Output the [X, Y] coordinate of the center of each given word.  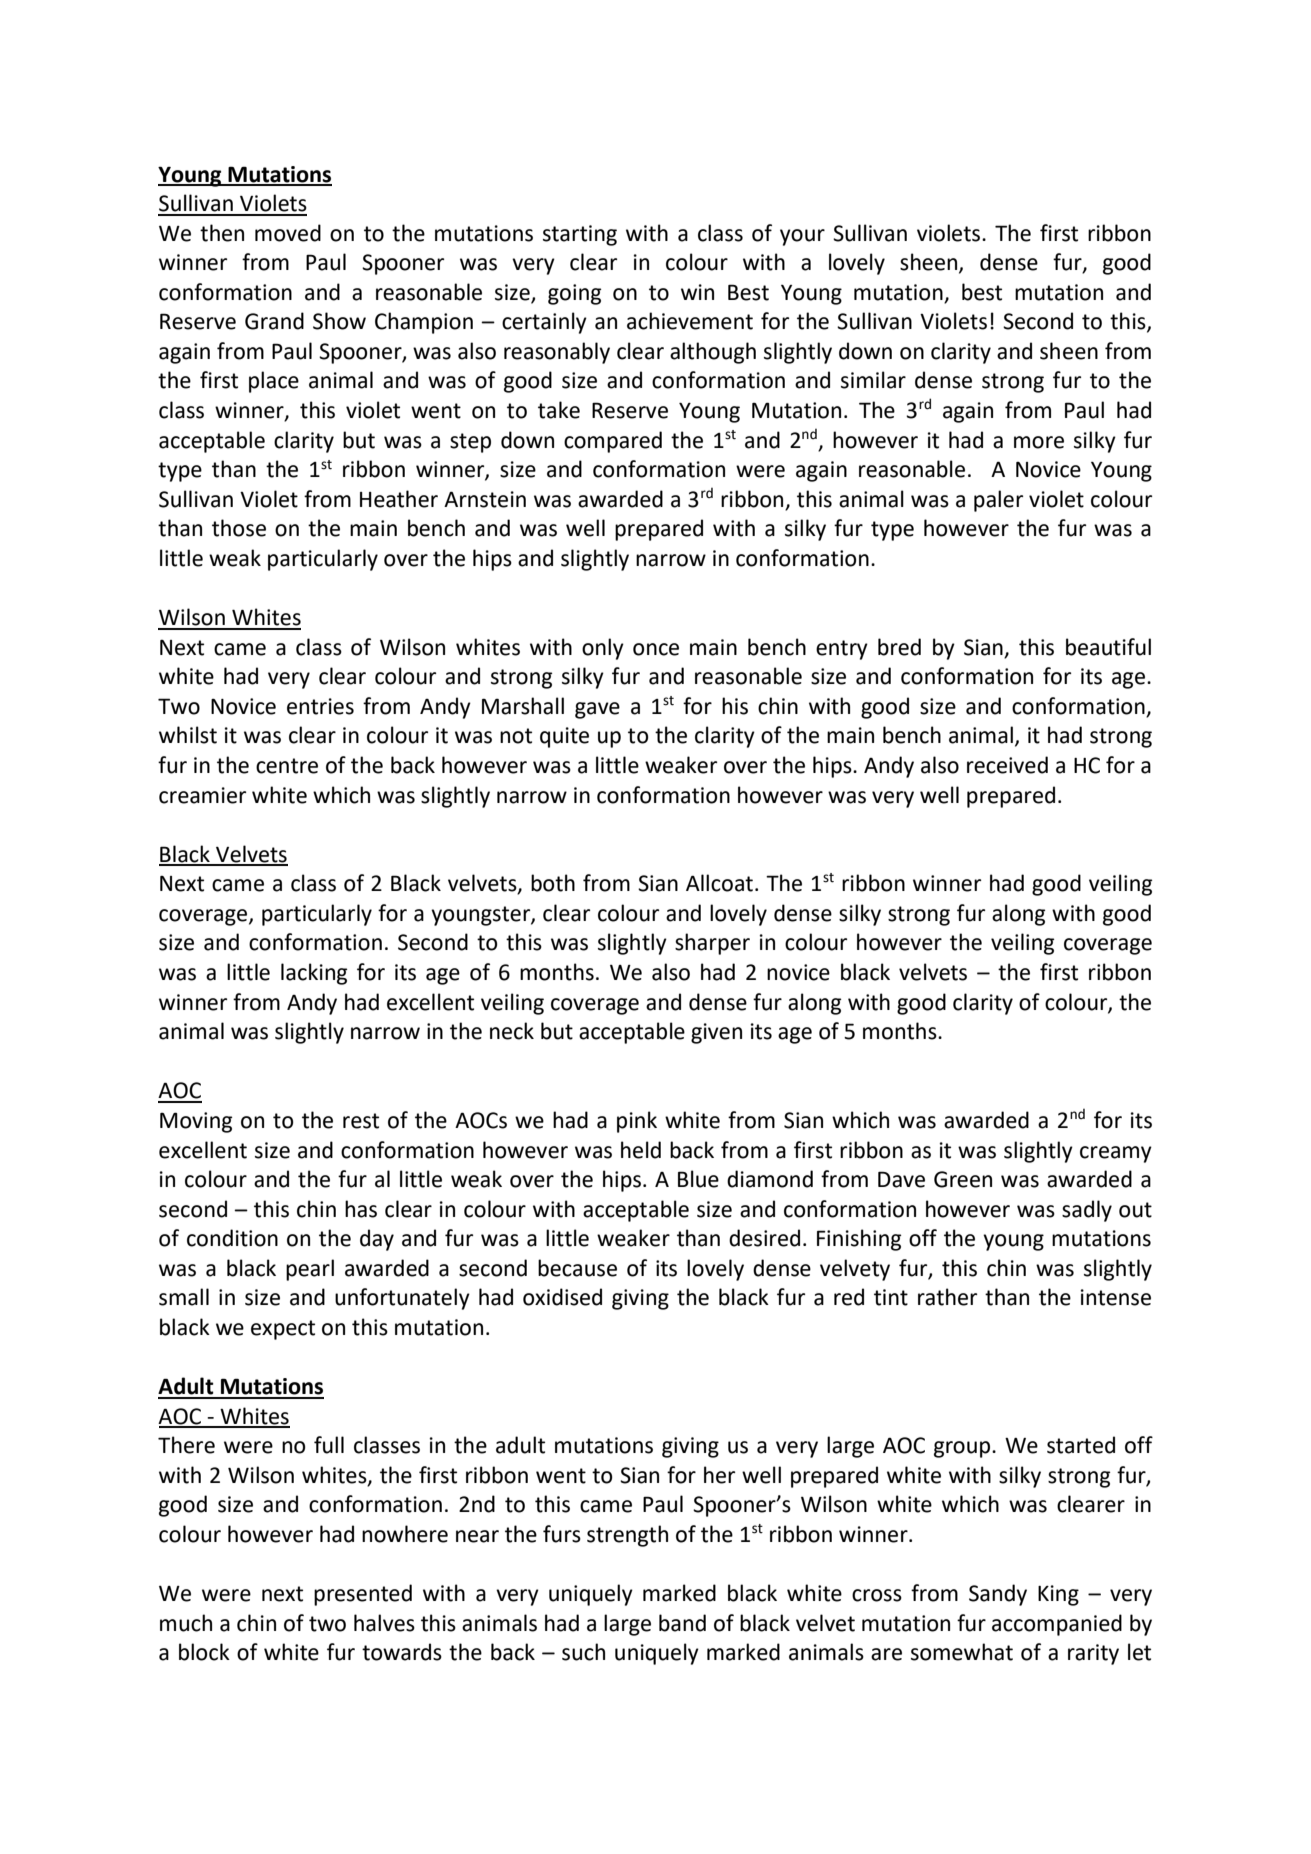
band [682, 1623]
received [1007, 765]
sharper [712, 944]
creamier [202, 795]
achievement [690, 321]
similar [873, 380]
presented [363, 1595]
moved [288, 233]
